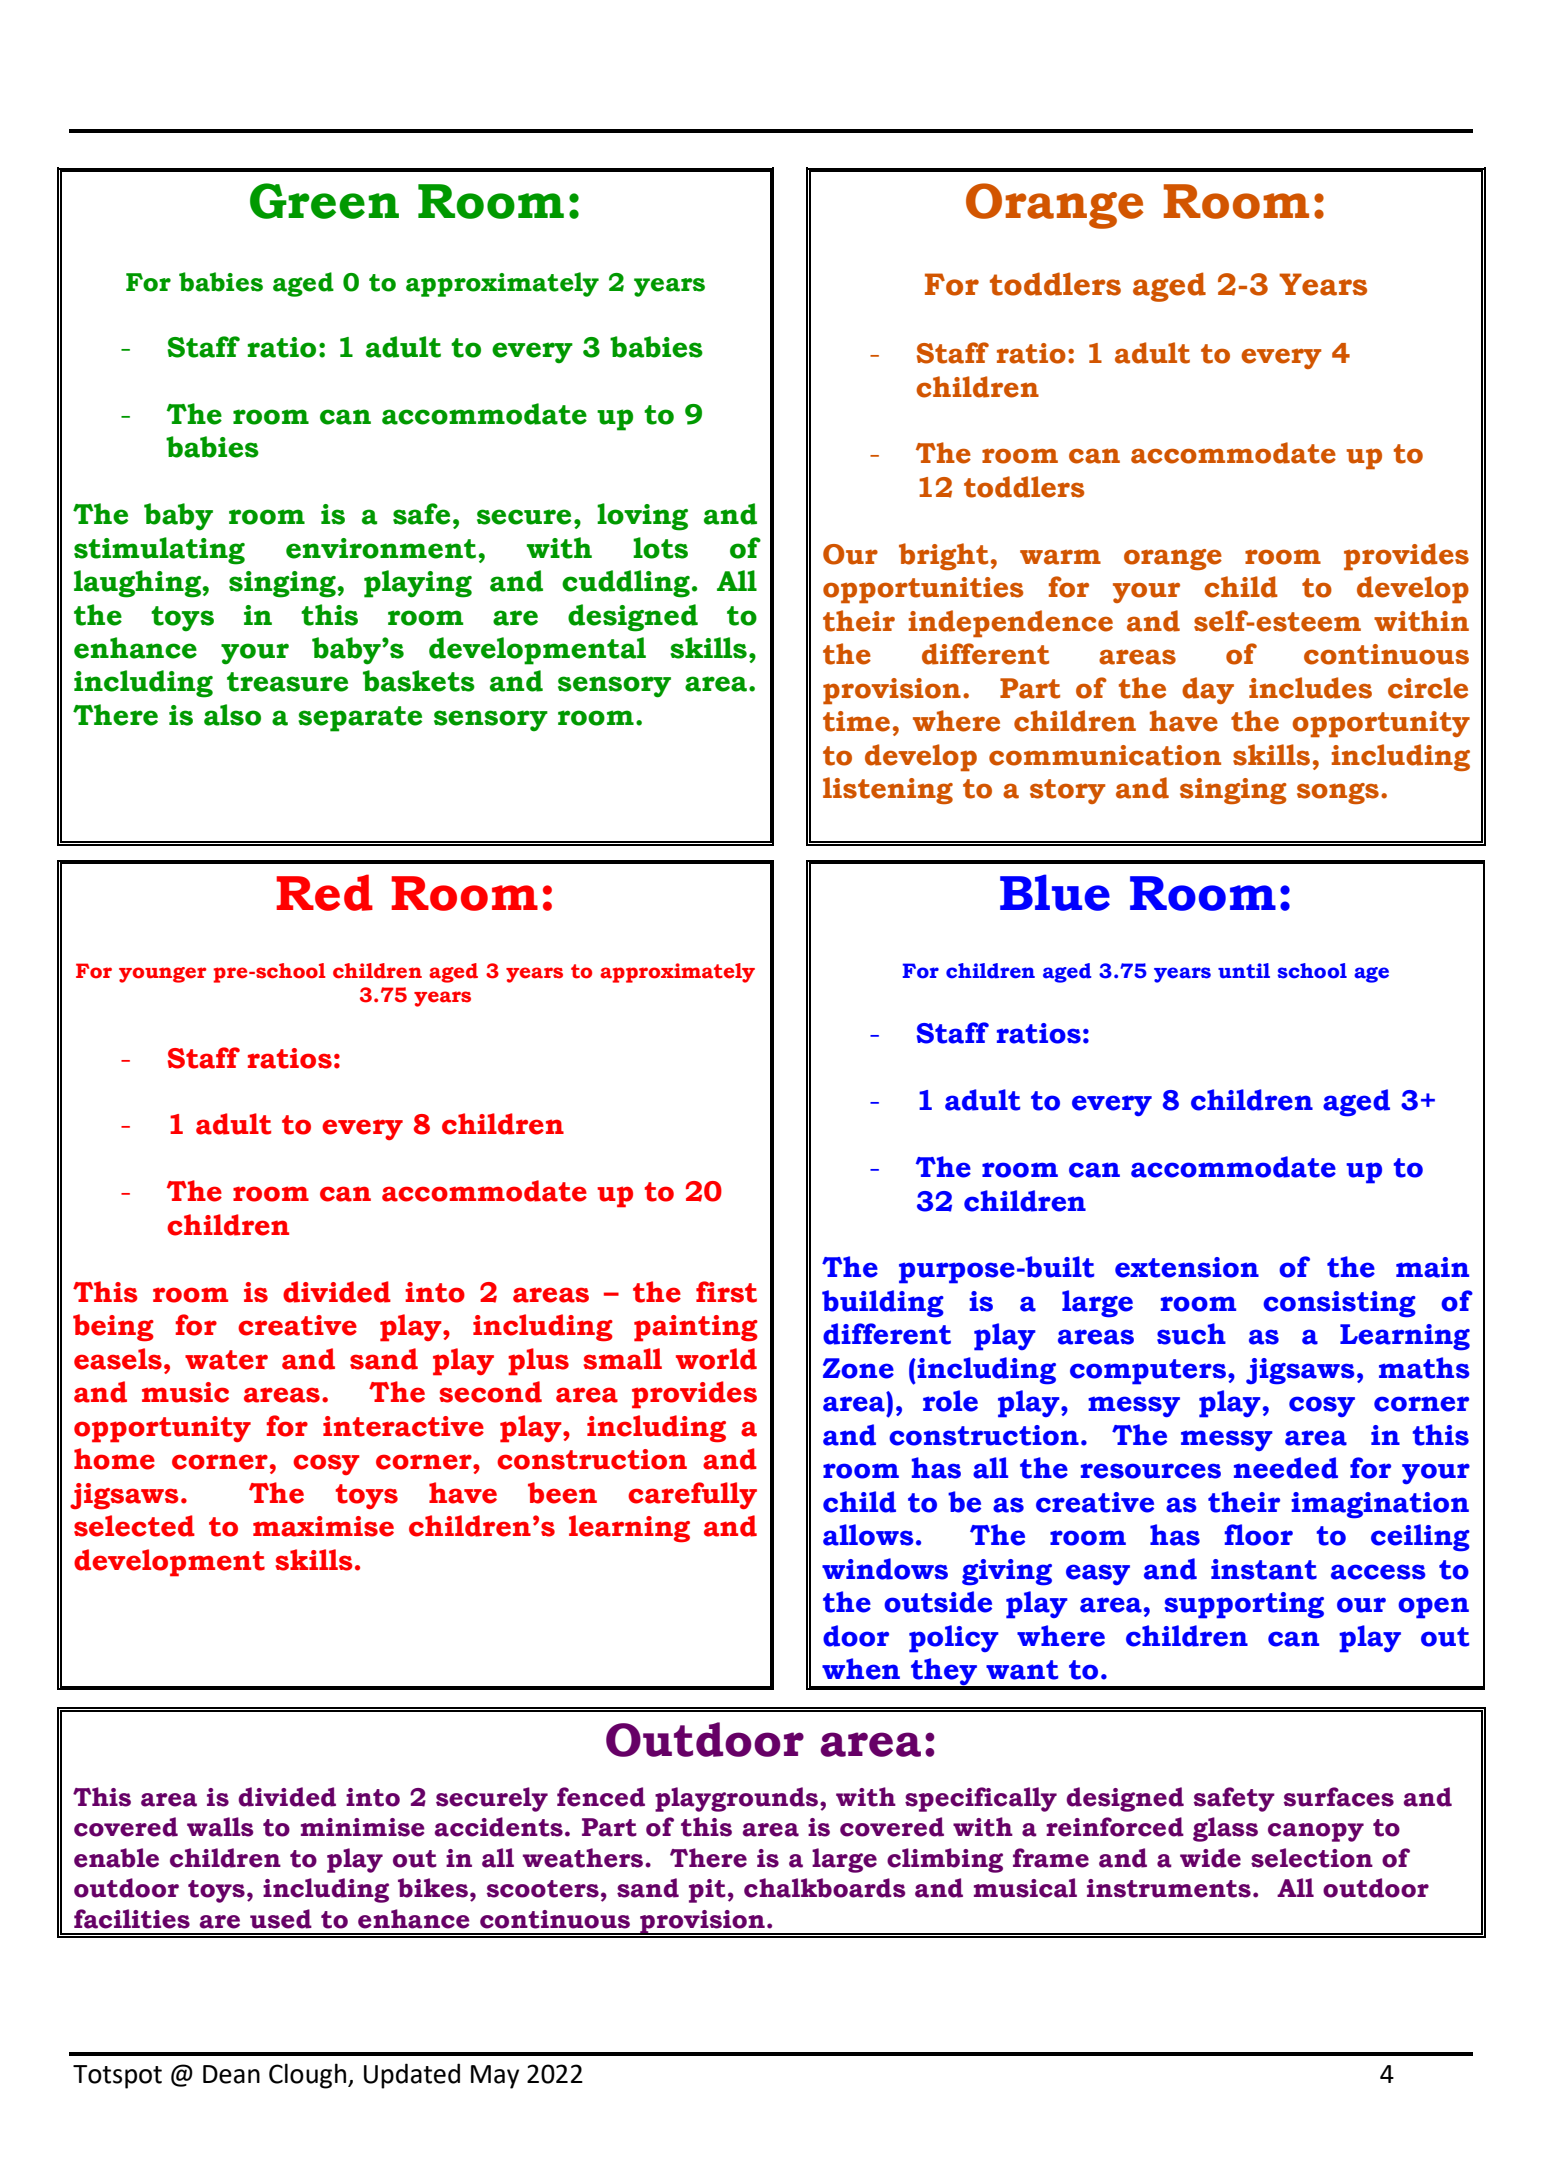  What do you see at coordinates (1187, 1267) in the document?
I see `extension` at bounding box center [1187, 1267].
